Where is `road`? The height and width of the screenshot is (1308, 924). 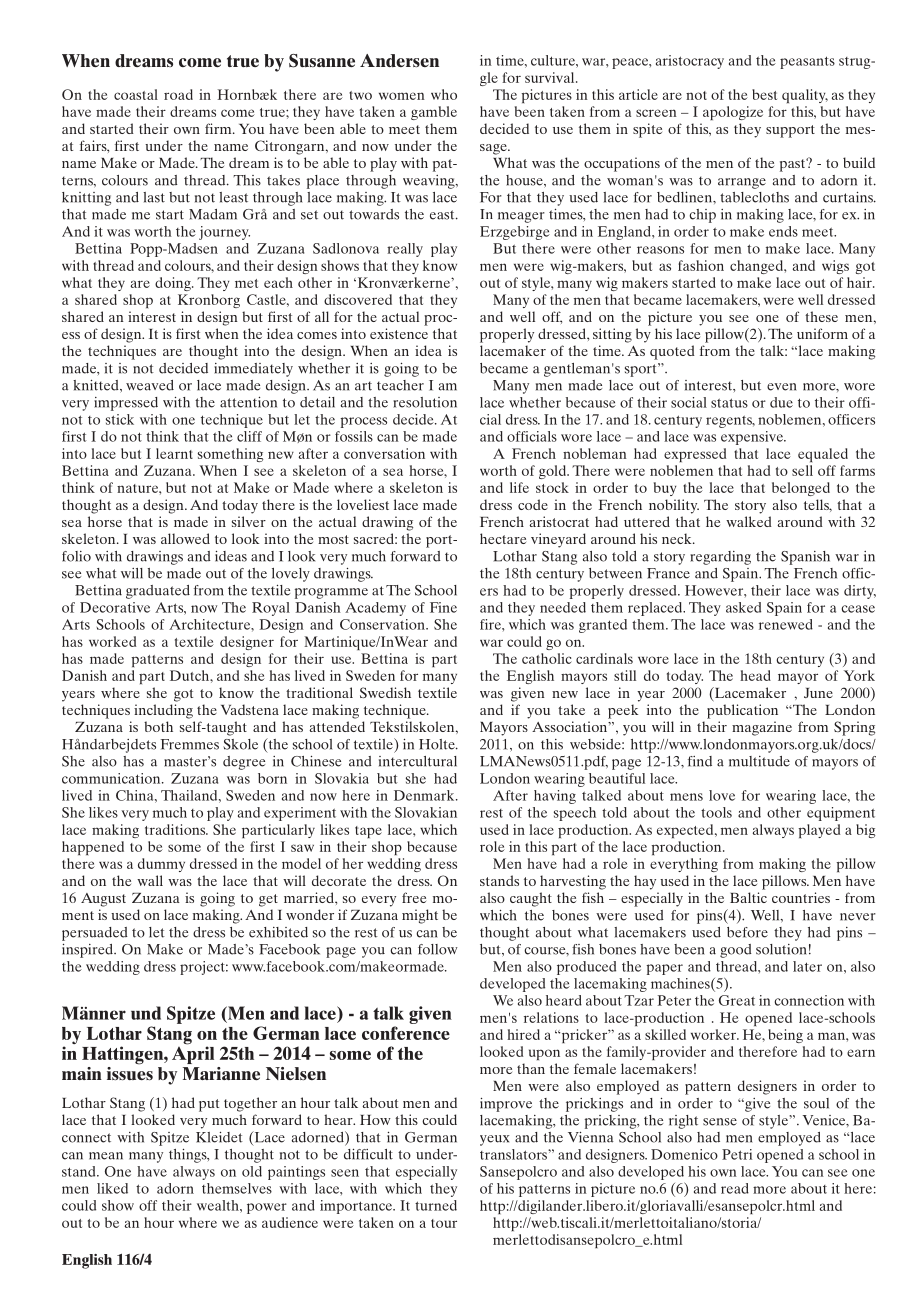
road is located at coordinates (178, 94).
